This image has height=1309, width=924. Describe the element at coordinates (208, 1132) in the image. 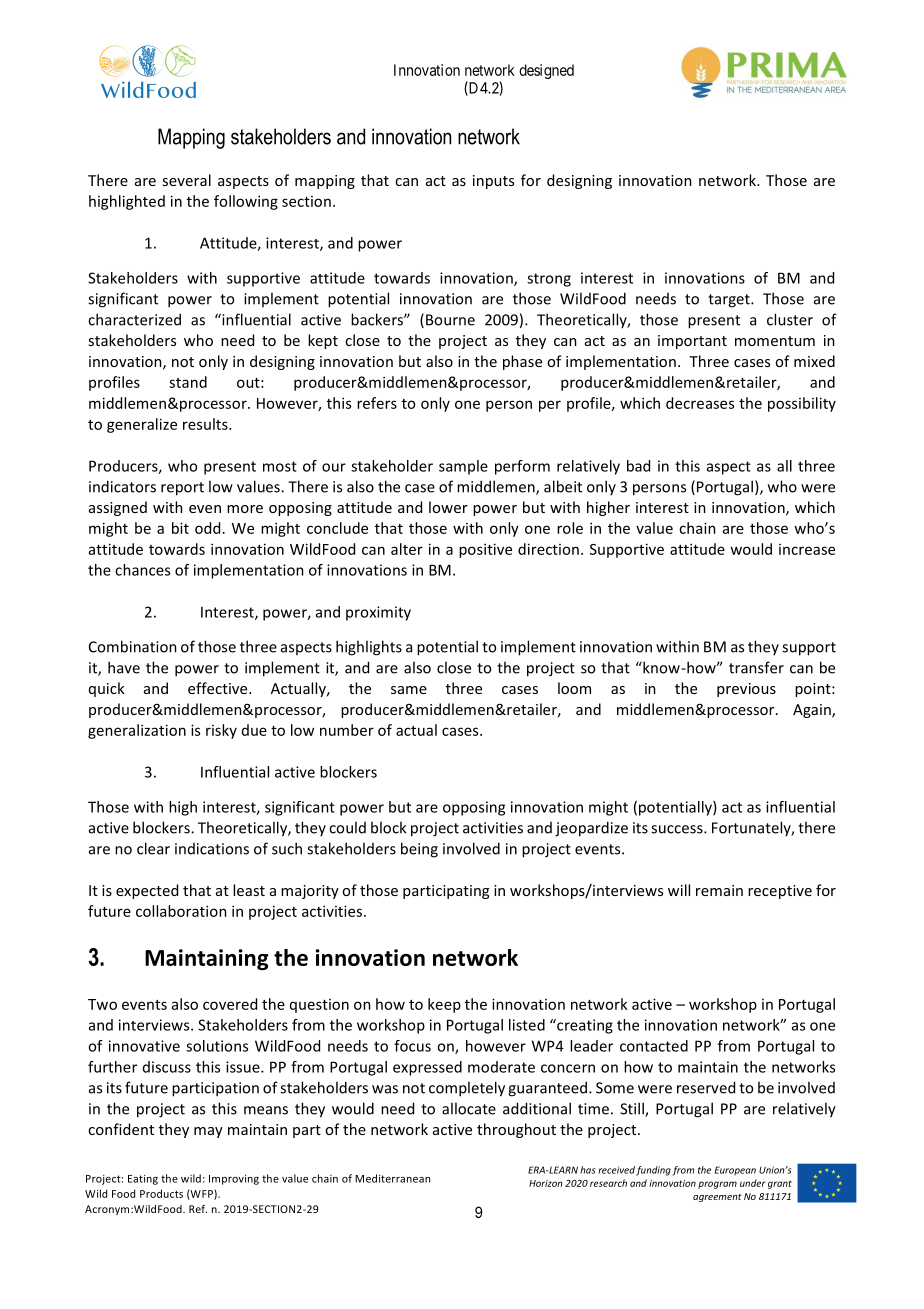

I see `may` at that location.
